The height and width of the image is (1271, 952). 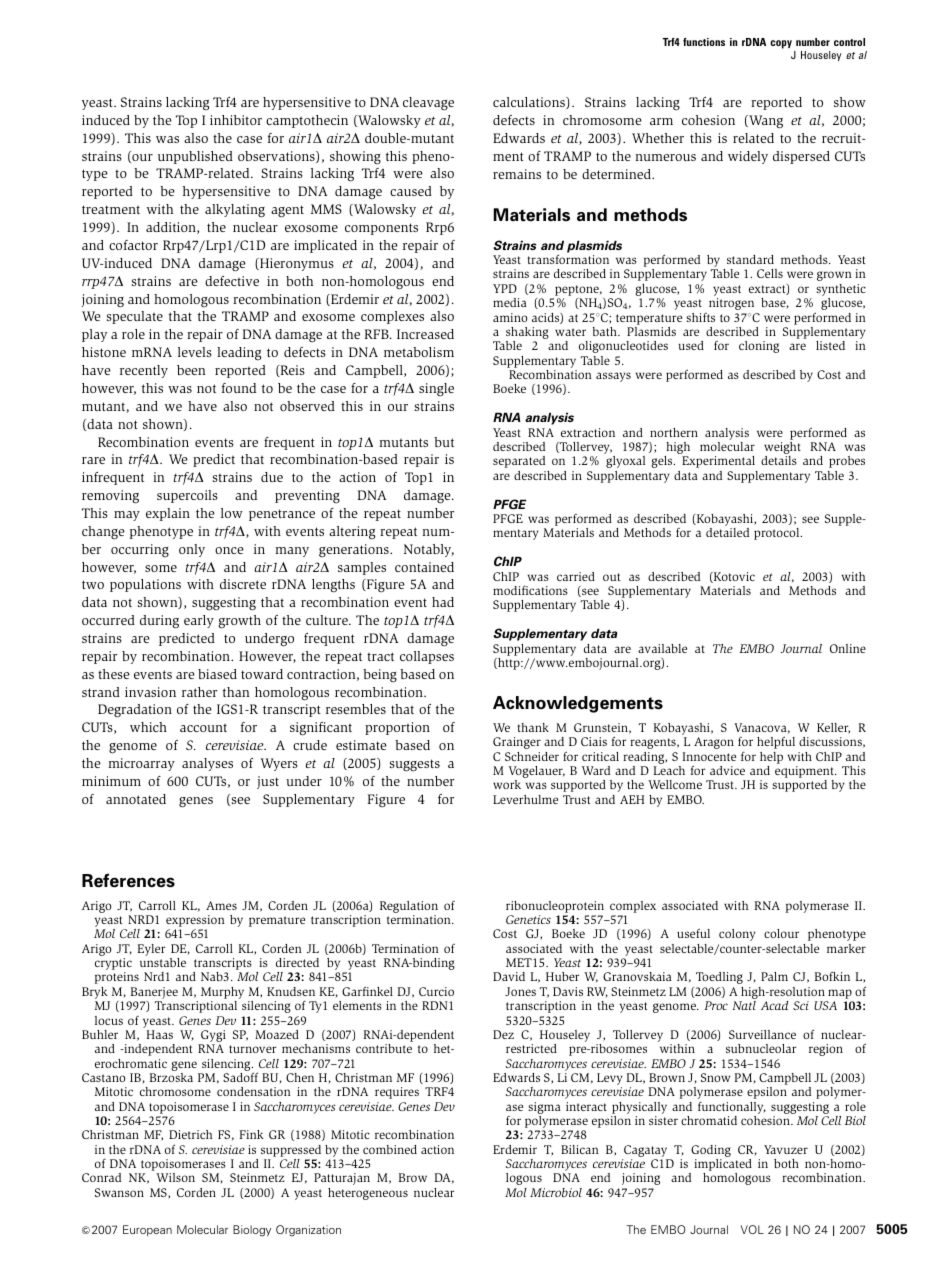 What do you see at coordinates (781, 44) in the image?
I see `copy` at bounding box center [781, 44].
